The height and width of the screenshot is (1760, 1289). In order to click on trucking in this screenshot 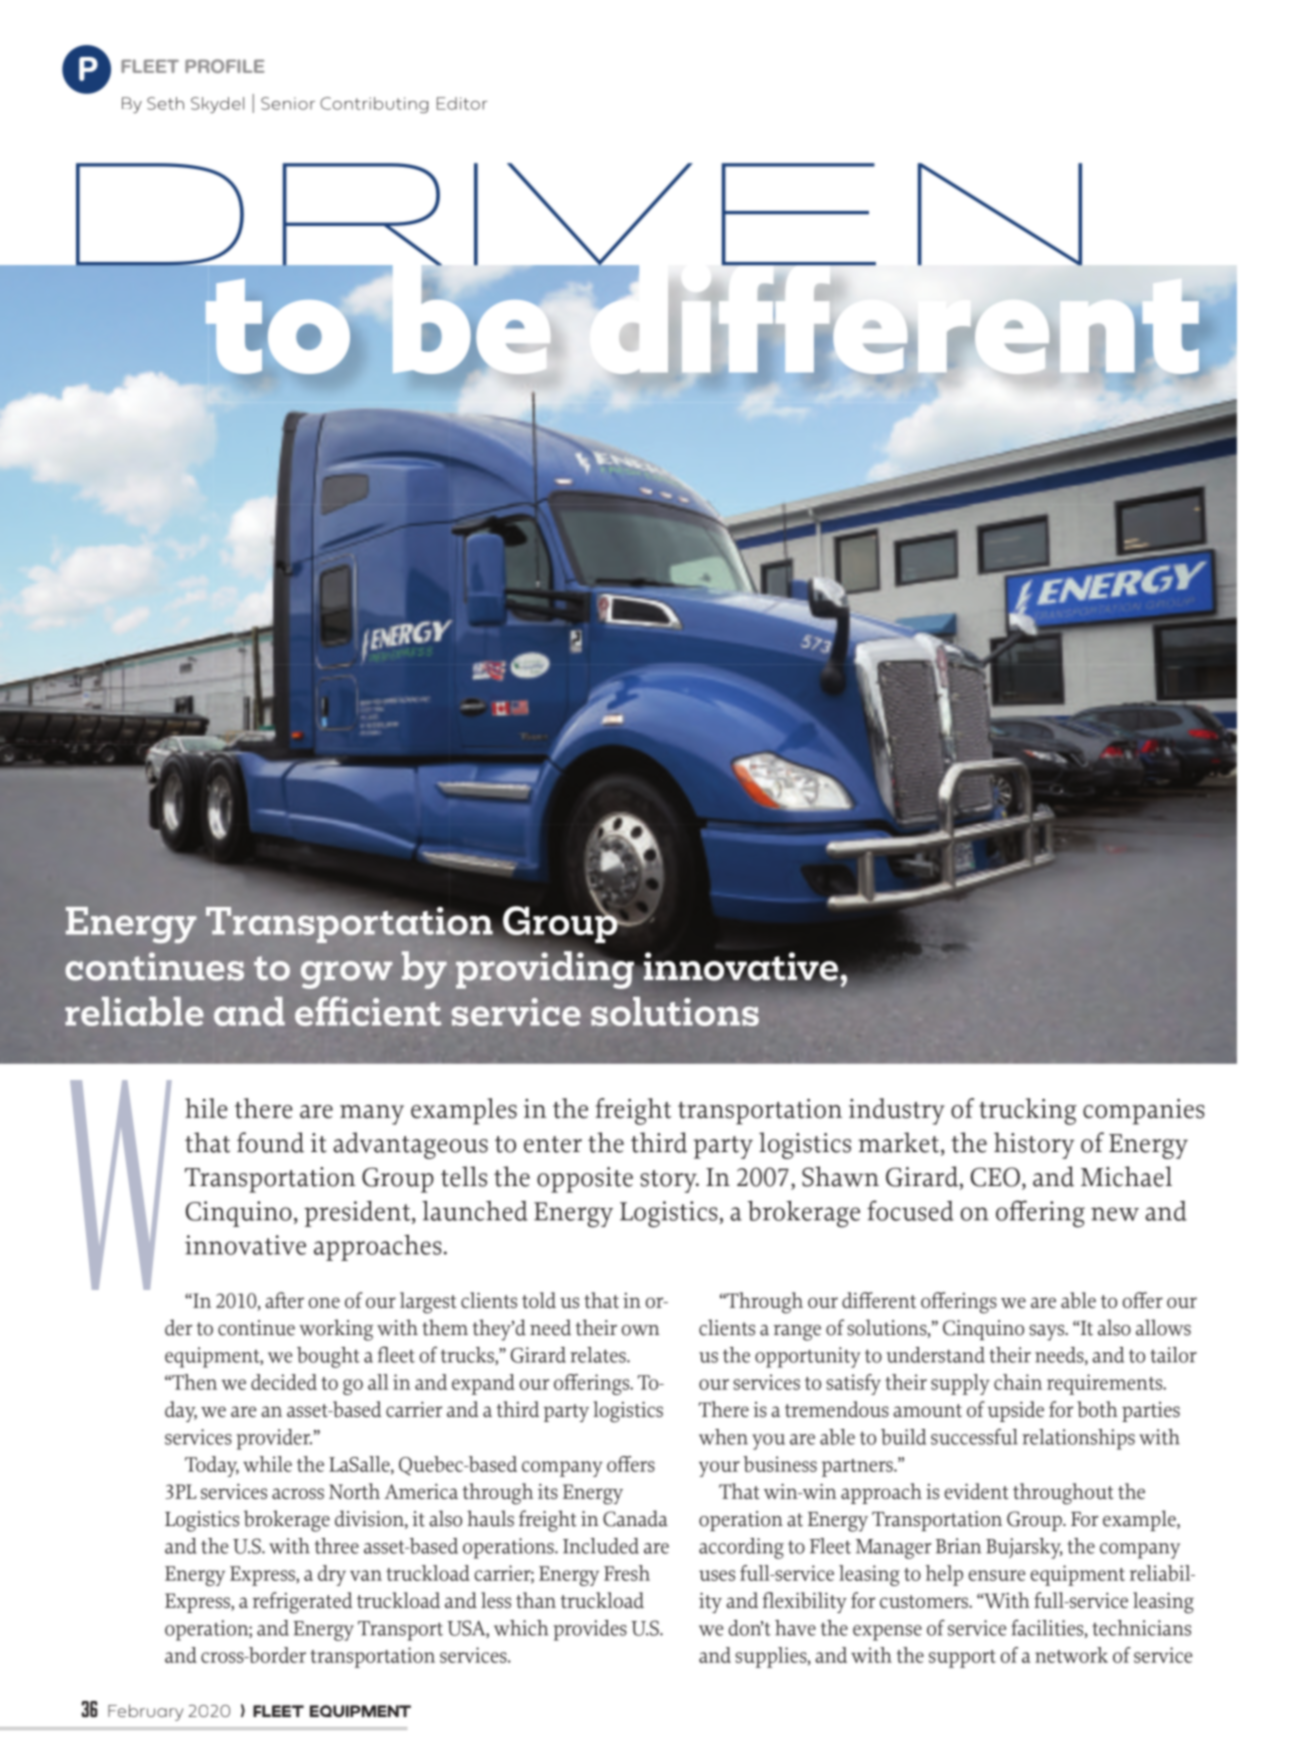, I will do `click(1028, 1111)`.
